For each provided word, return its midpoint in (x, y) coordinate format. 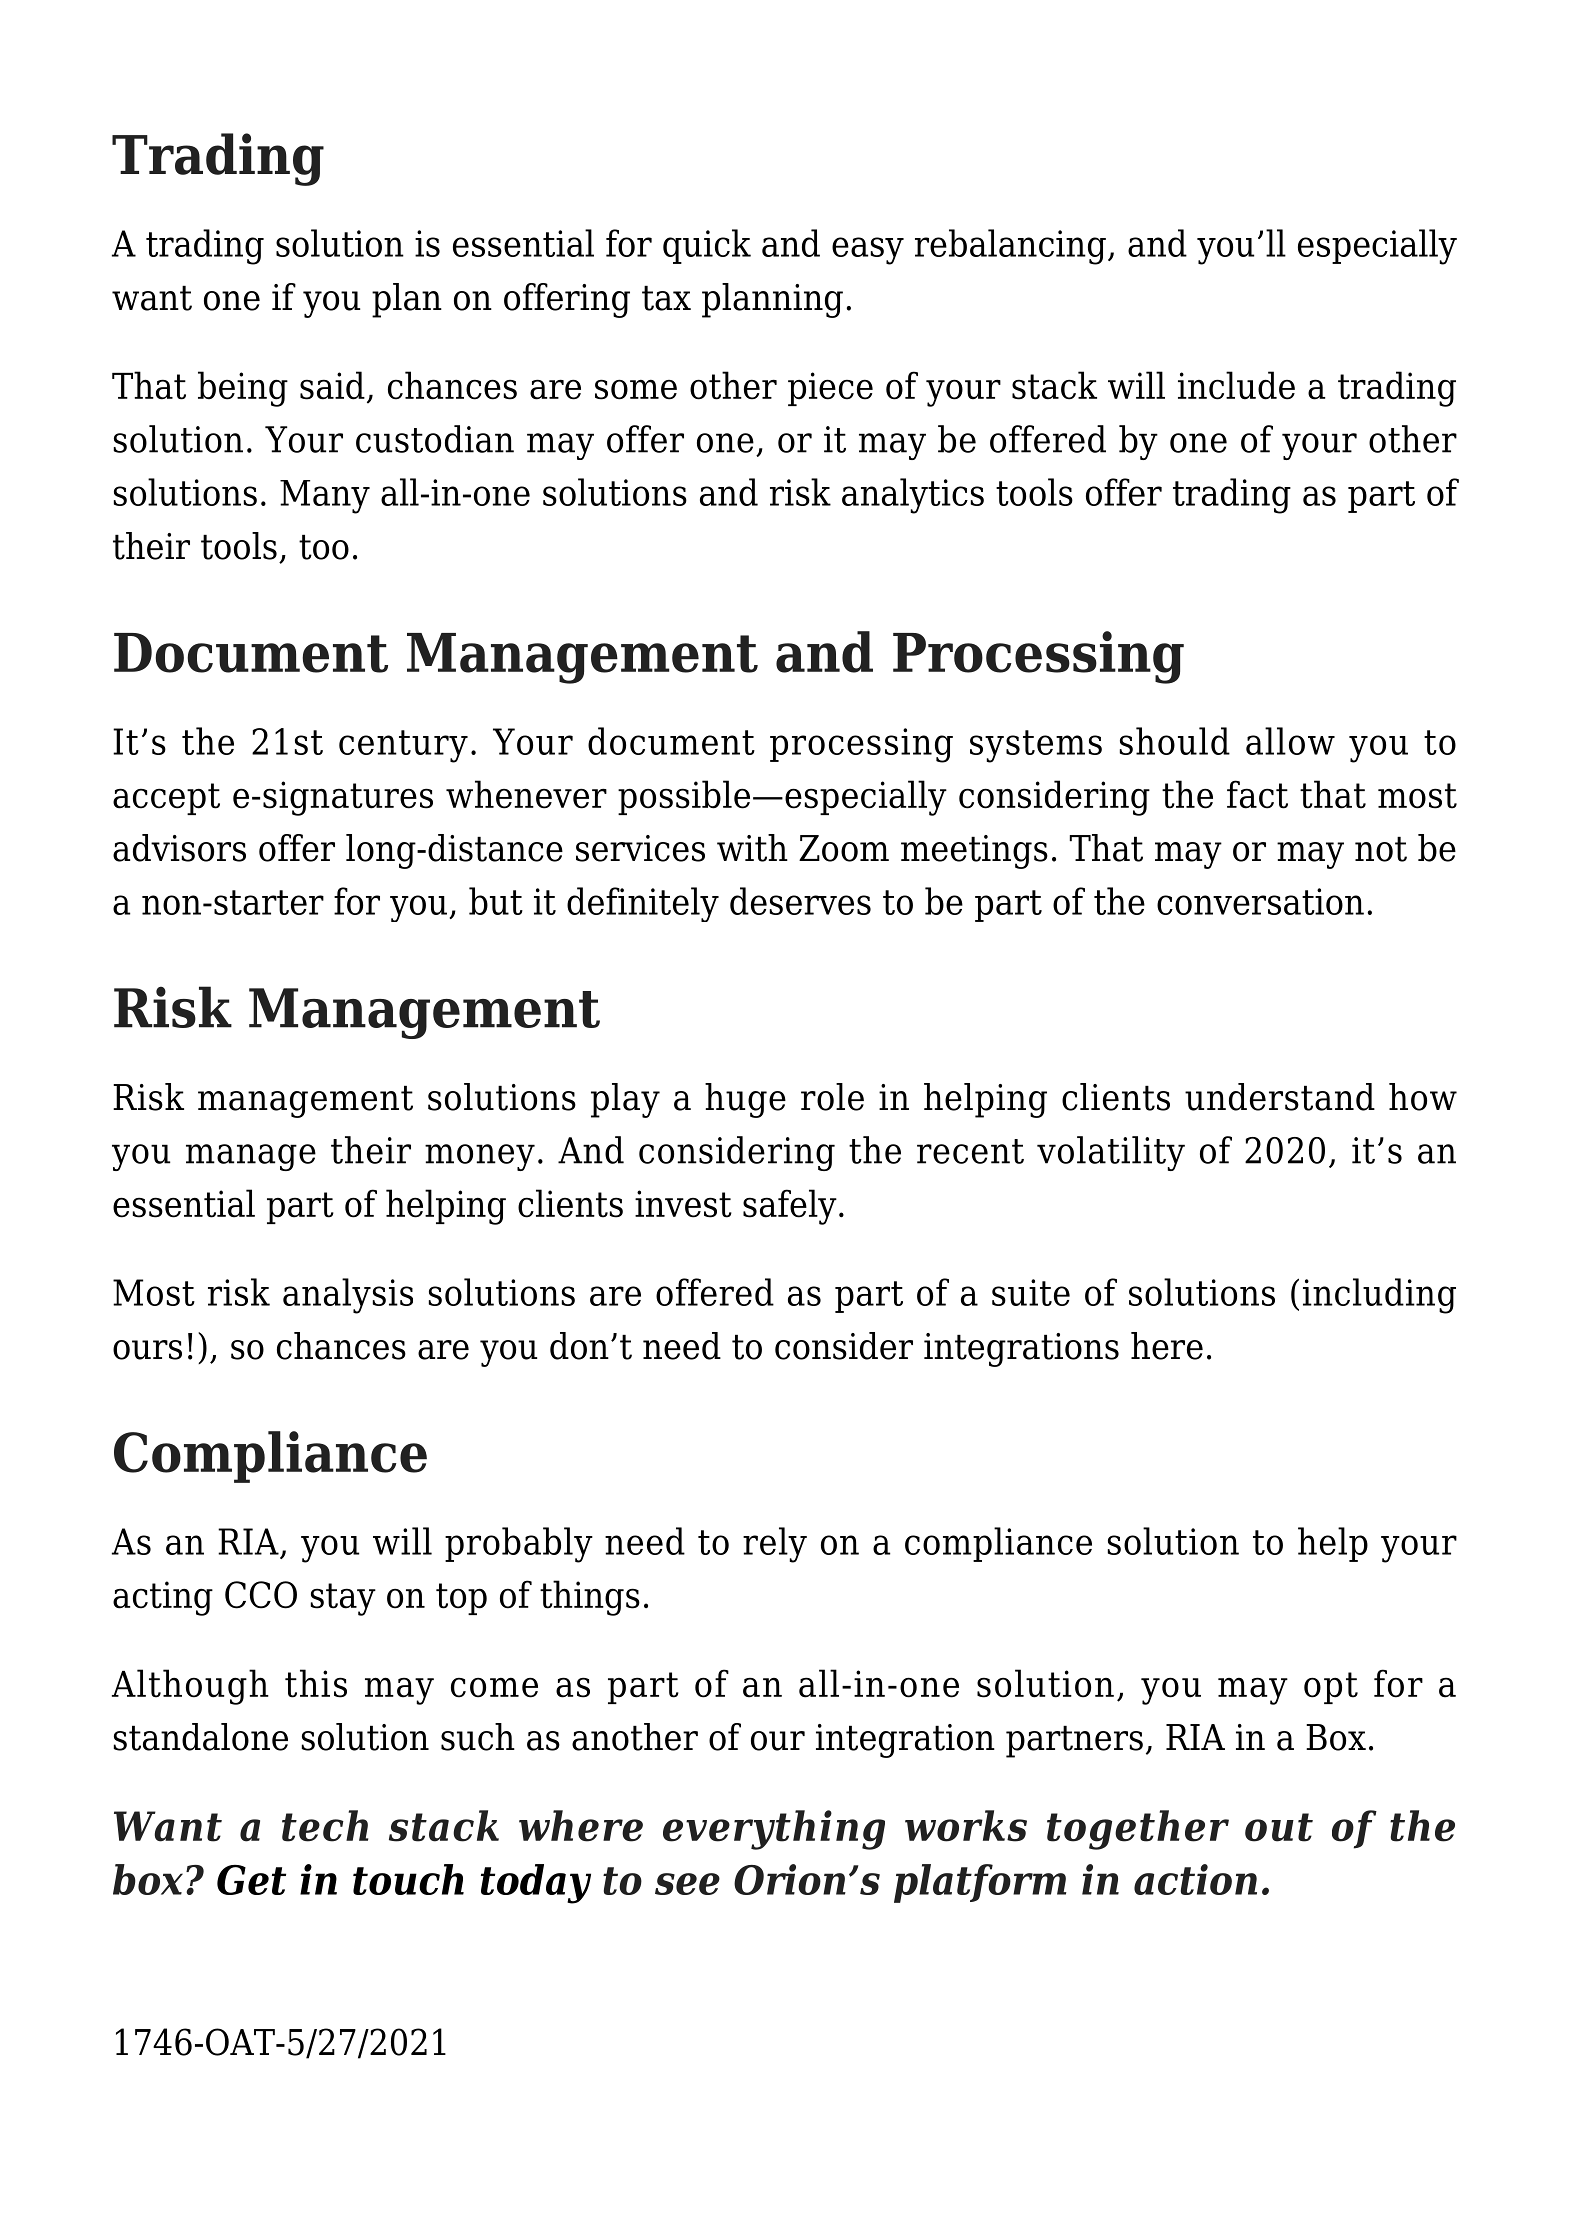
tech (325, 1826)
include (1236, 385)
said (332, 385)
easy (868, 251)
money (480, 1157)
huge (745, 1100)
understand (1280, 1097)
